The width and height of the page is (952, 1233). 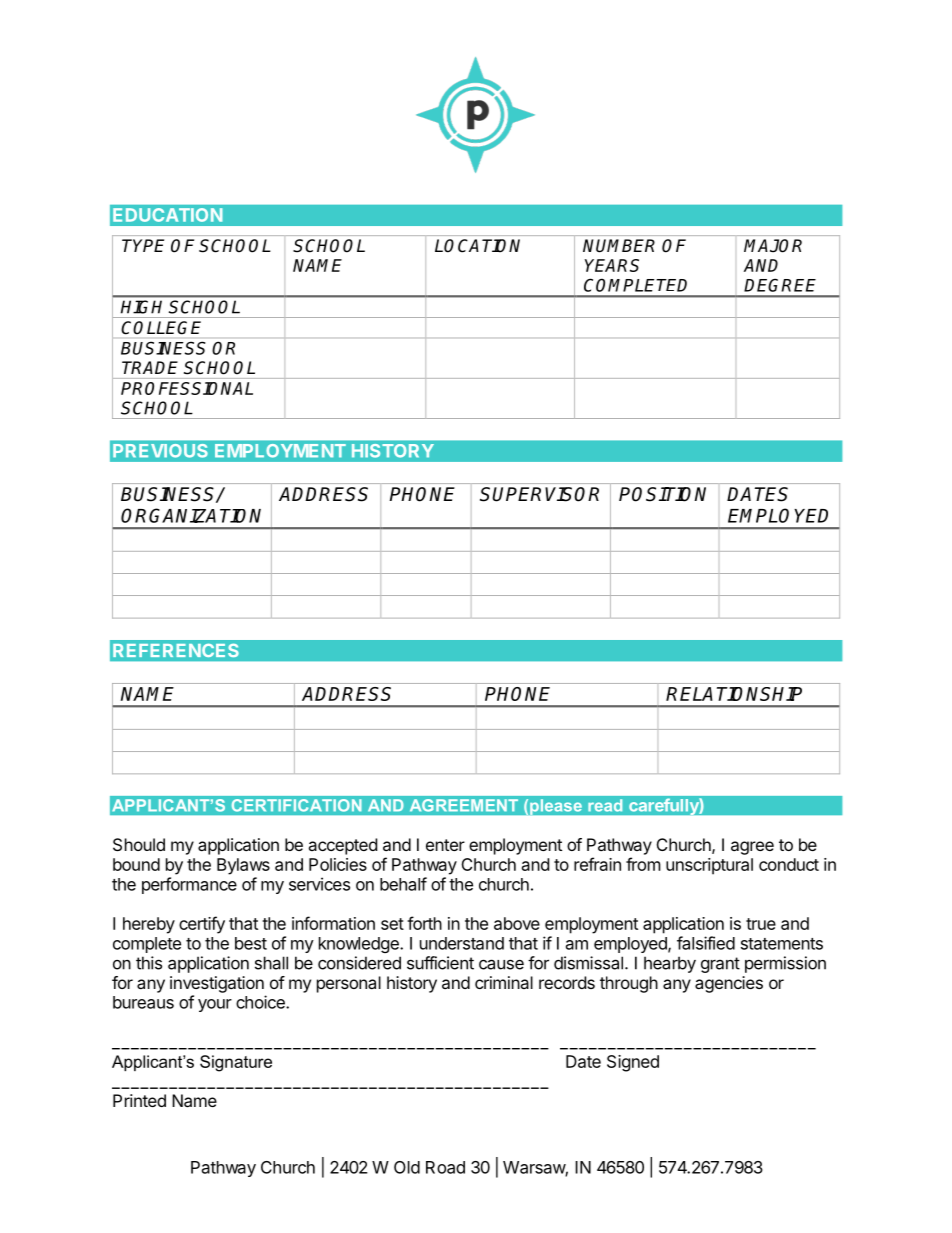 I want to click on REFERENCES, so click(x=175, y=650).
